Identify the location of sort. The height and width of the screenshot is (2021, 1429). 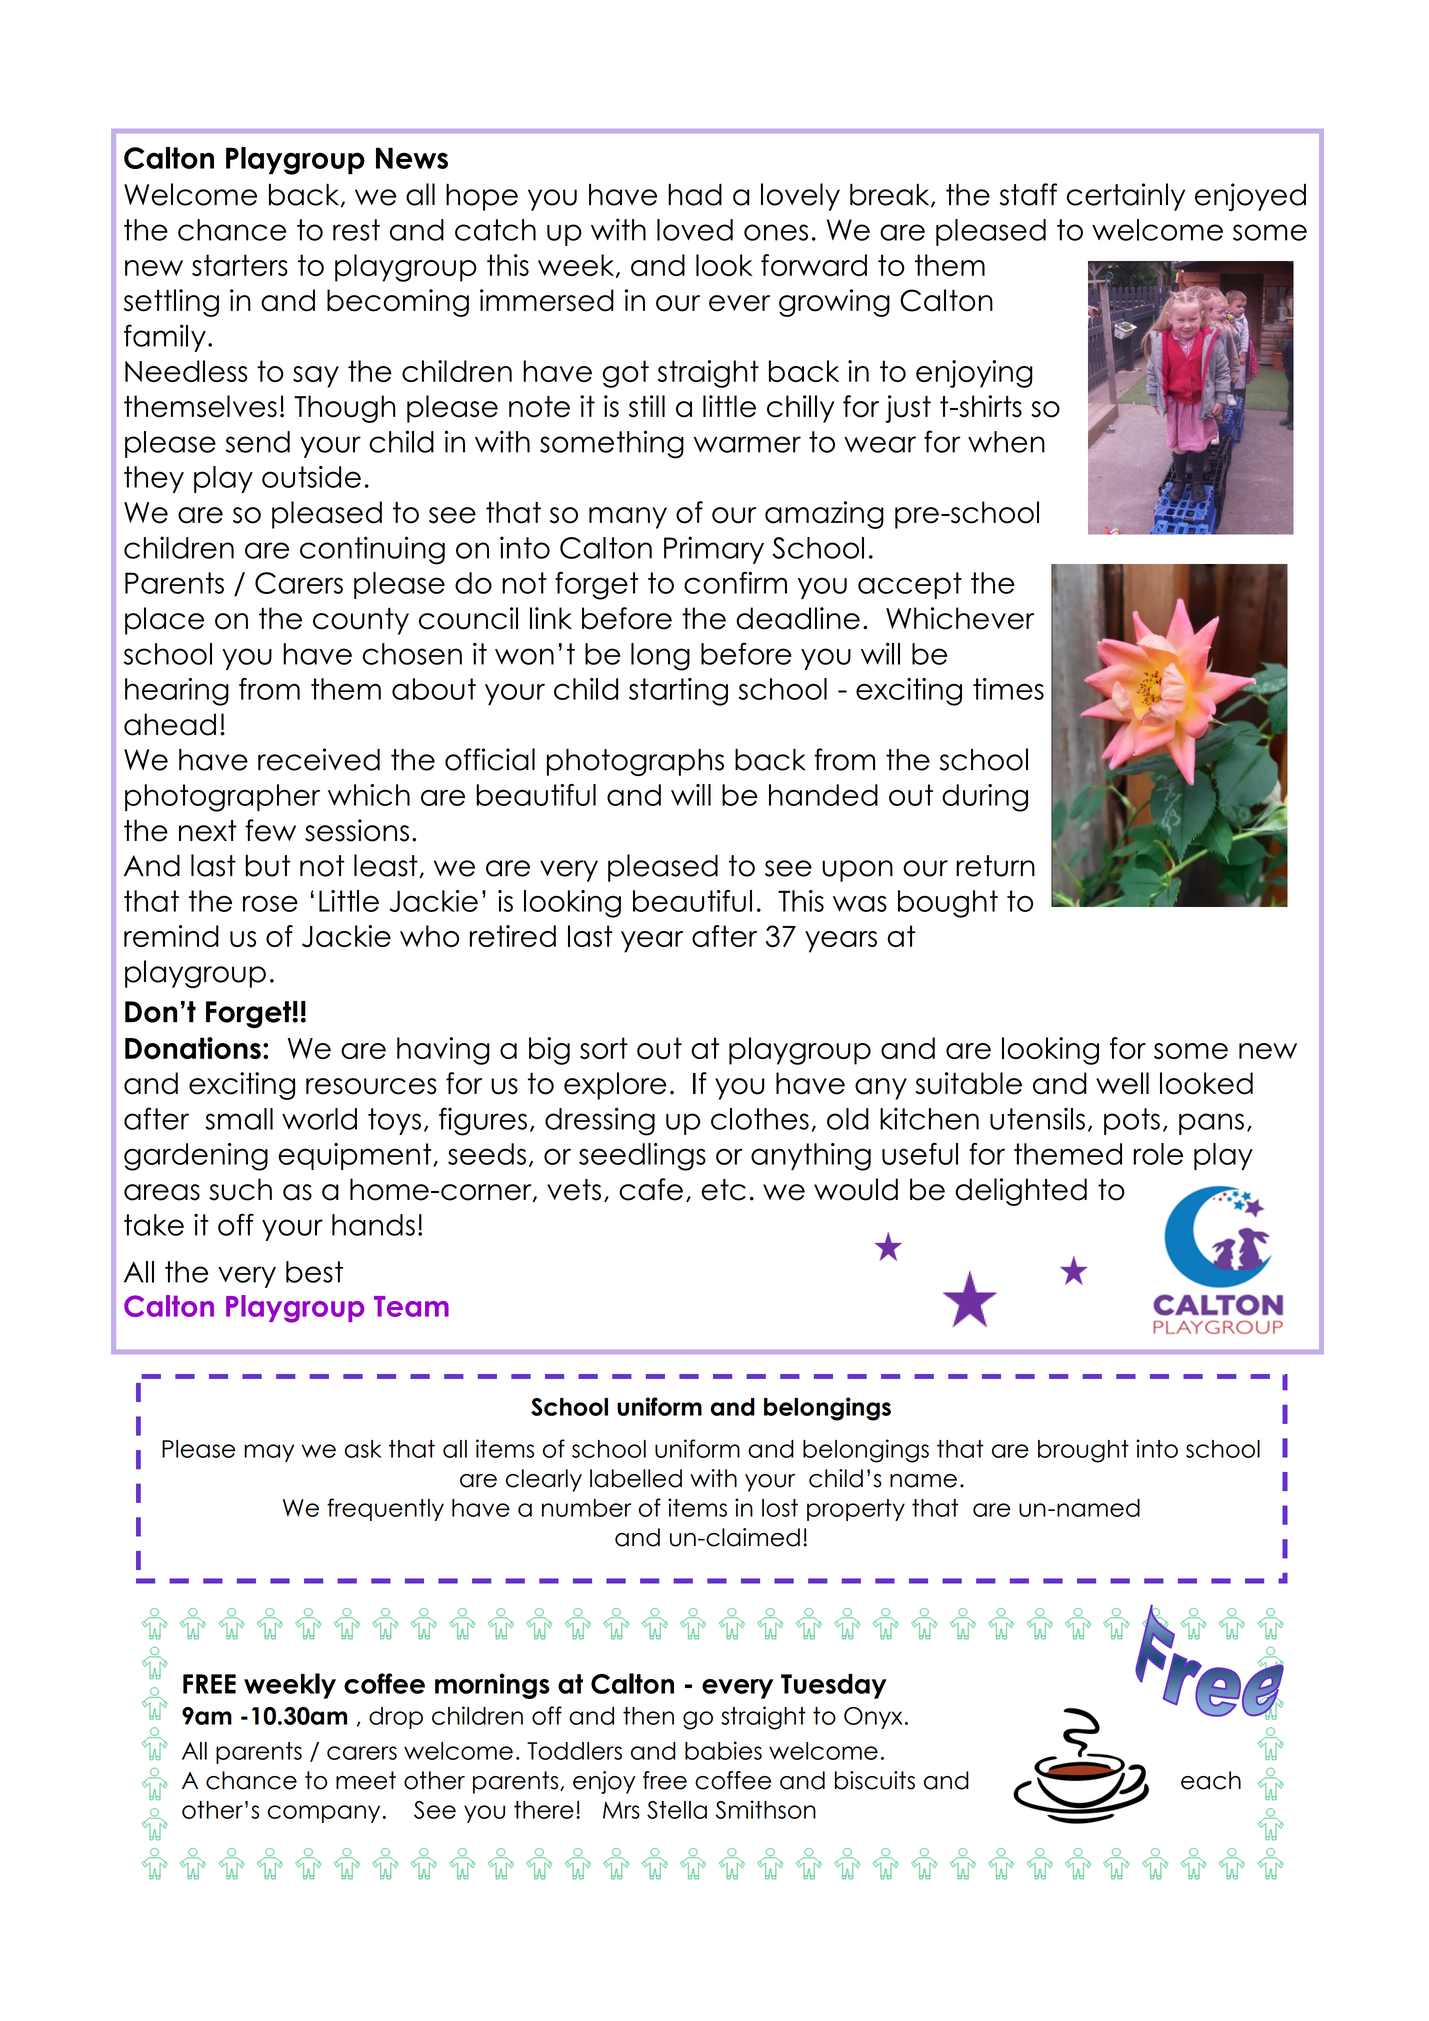
(604, 1048).
